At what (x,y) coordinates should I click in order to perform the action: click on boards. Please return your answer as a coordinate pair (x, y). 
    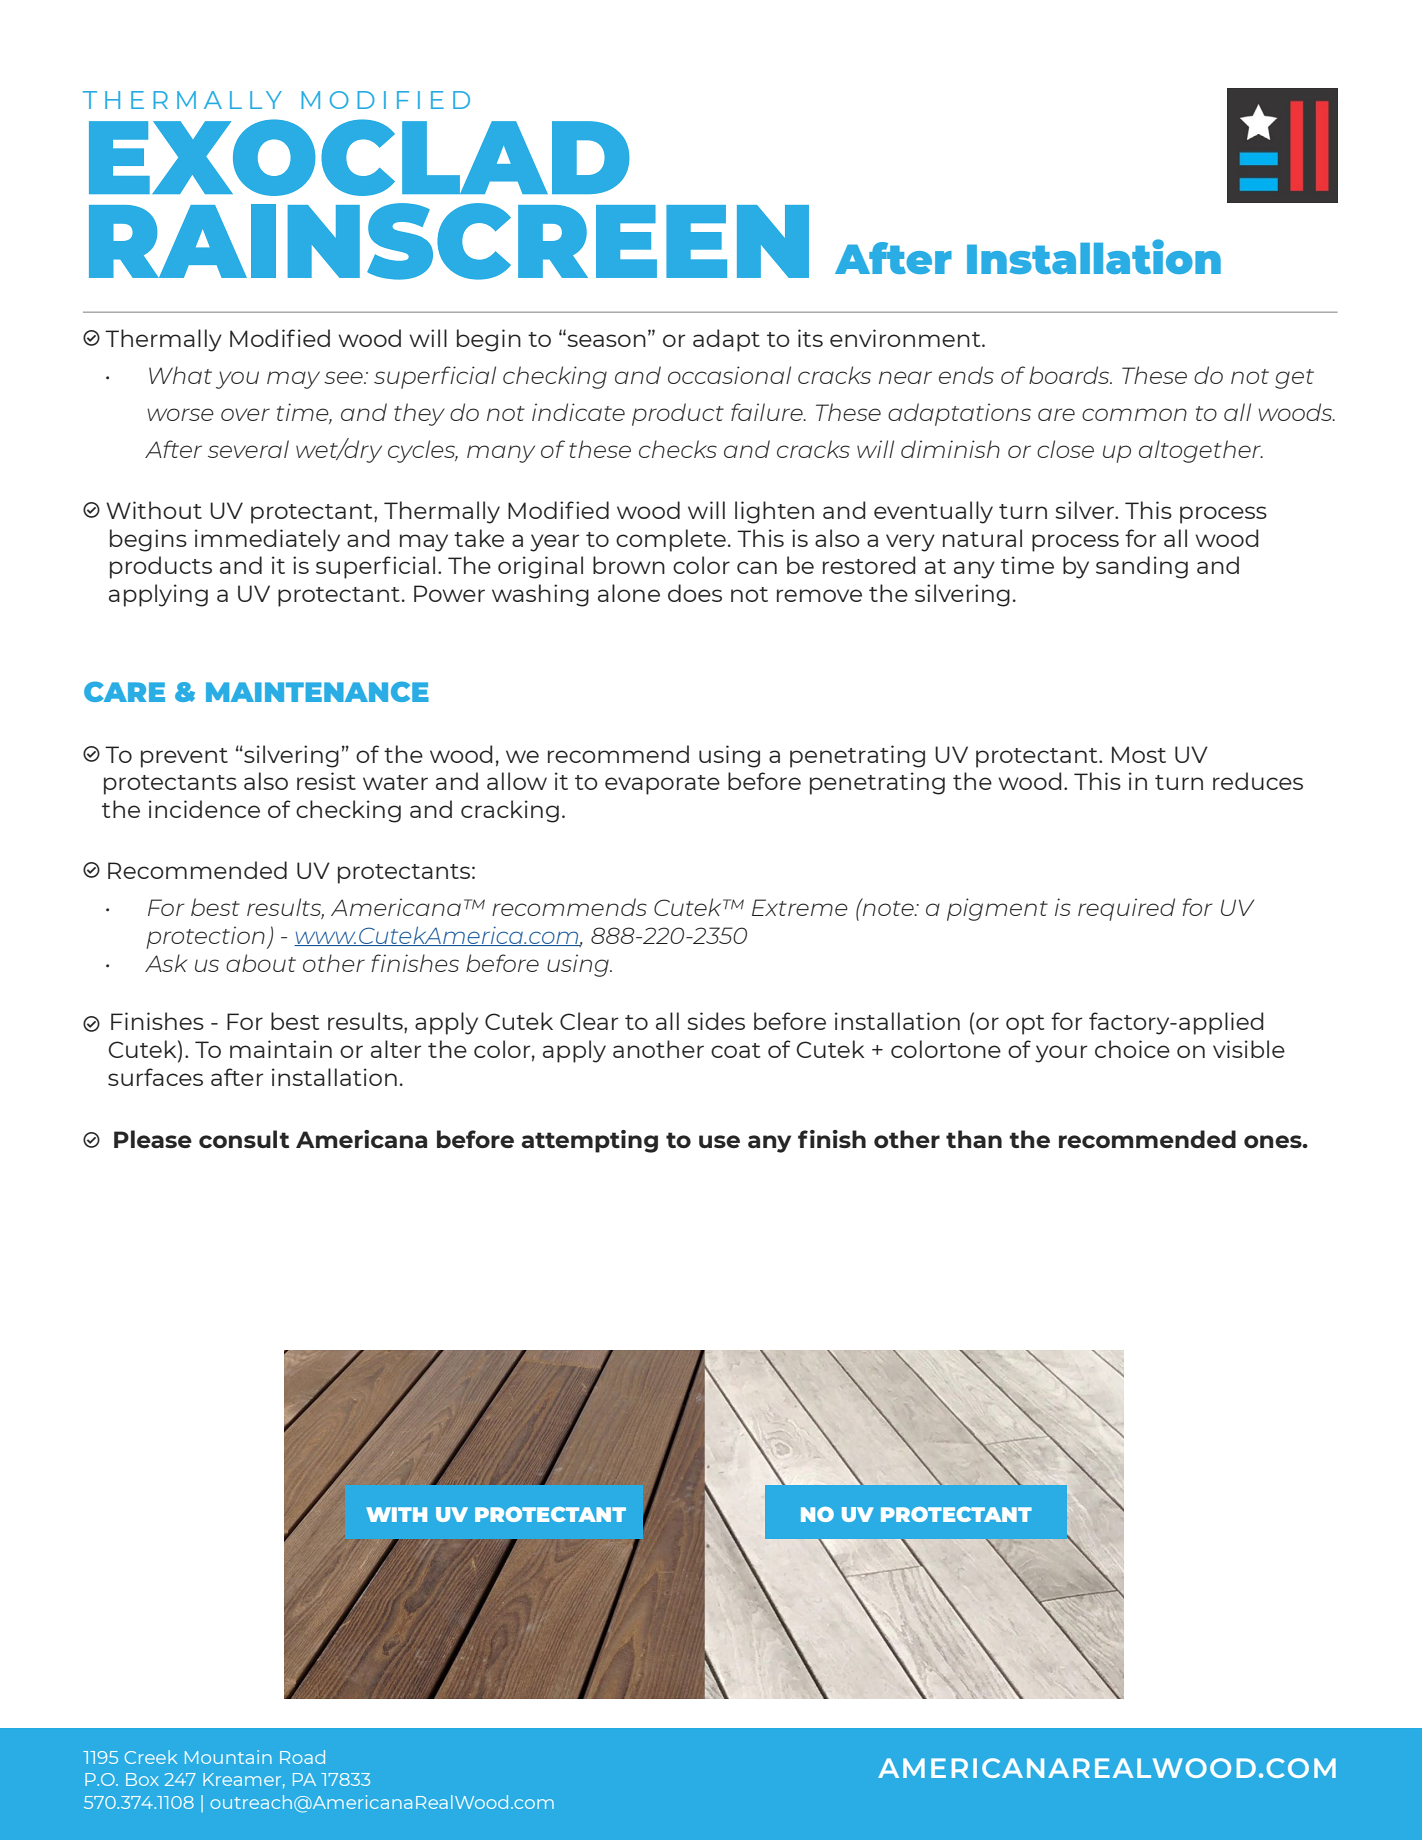
    Looking at the image, I should click on (1070, 375).
